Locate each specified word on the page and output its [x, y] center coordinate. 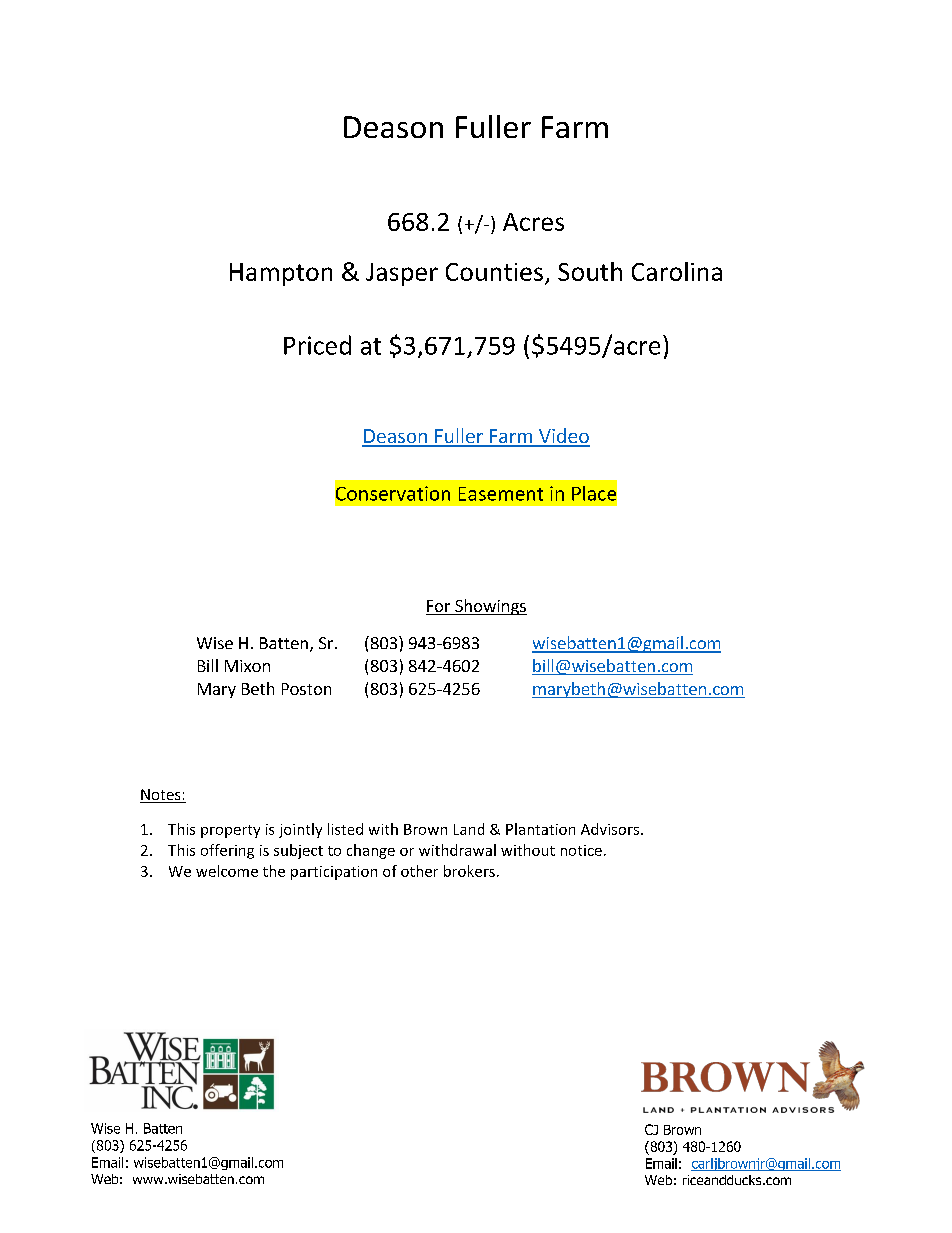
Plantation [540, 829]
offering [227, 851]
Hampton [281, 274]
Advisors [610, 829]
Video [563, 437]
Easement [501, 494]
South [590, 271]
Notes [160, 794]
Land [469, 829]
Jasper [402, 274]
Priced [317, 345]
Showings [490, 607]
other [419, 871]
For [439, 607]
